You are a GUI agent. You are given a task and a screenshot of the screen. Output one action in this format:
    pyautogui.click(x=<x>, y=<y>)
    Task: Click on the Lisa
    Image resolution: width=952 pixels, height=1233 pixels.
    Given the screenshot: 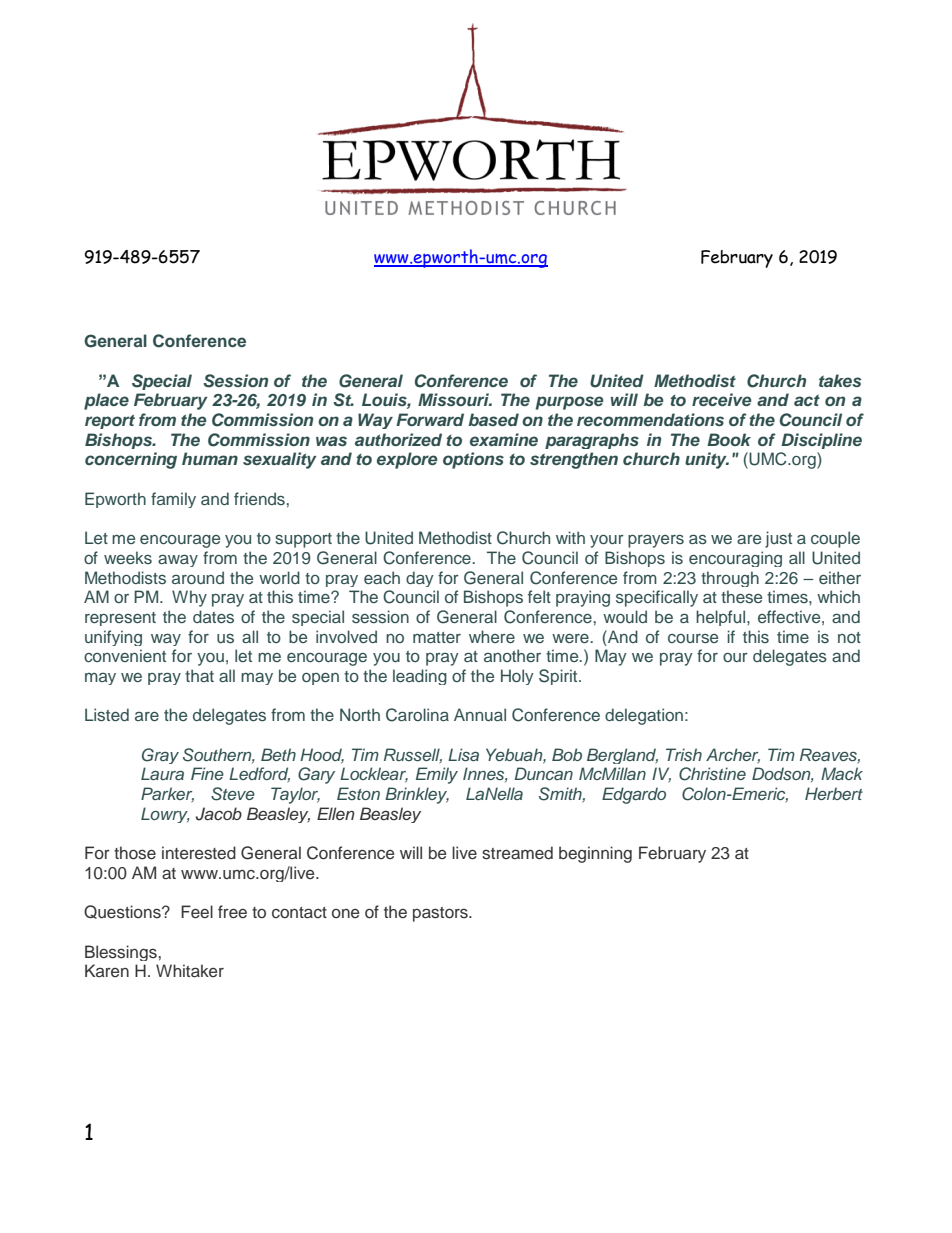 What is the action you would take?
    pyautogui.click(x=463, y=755)
